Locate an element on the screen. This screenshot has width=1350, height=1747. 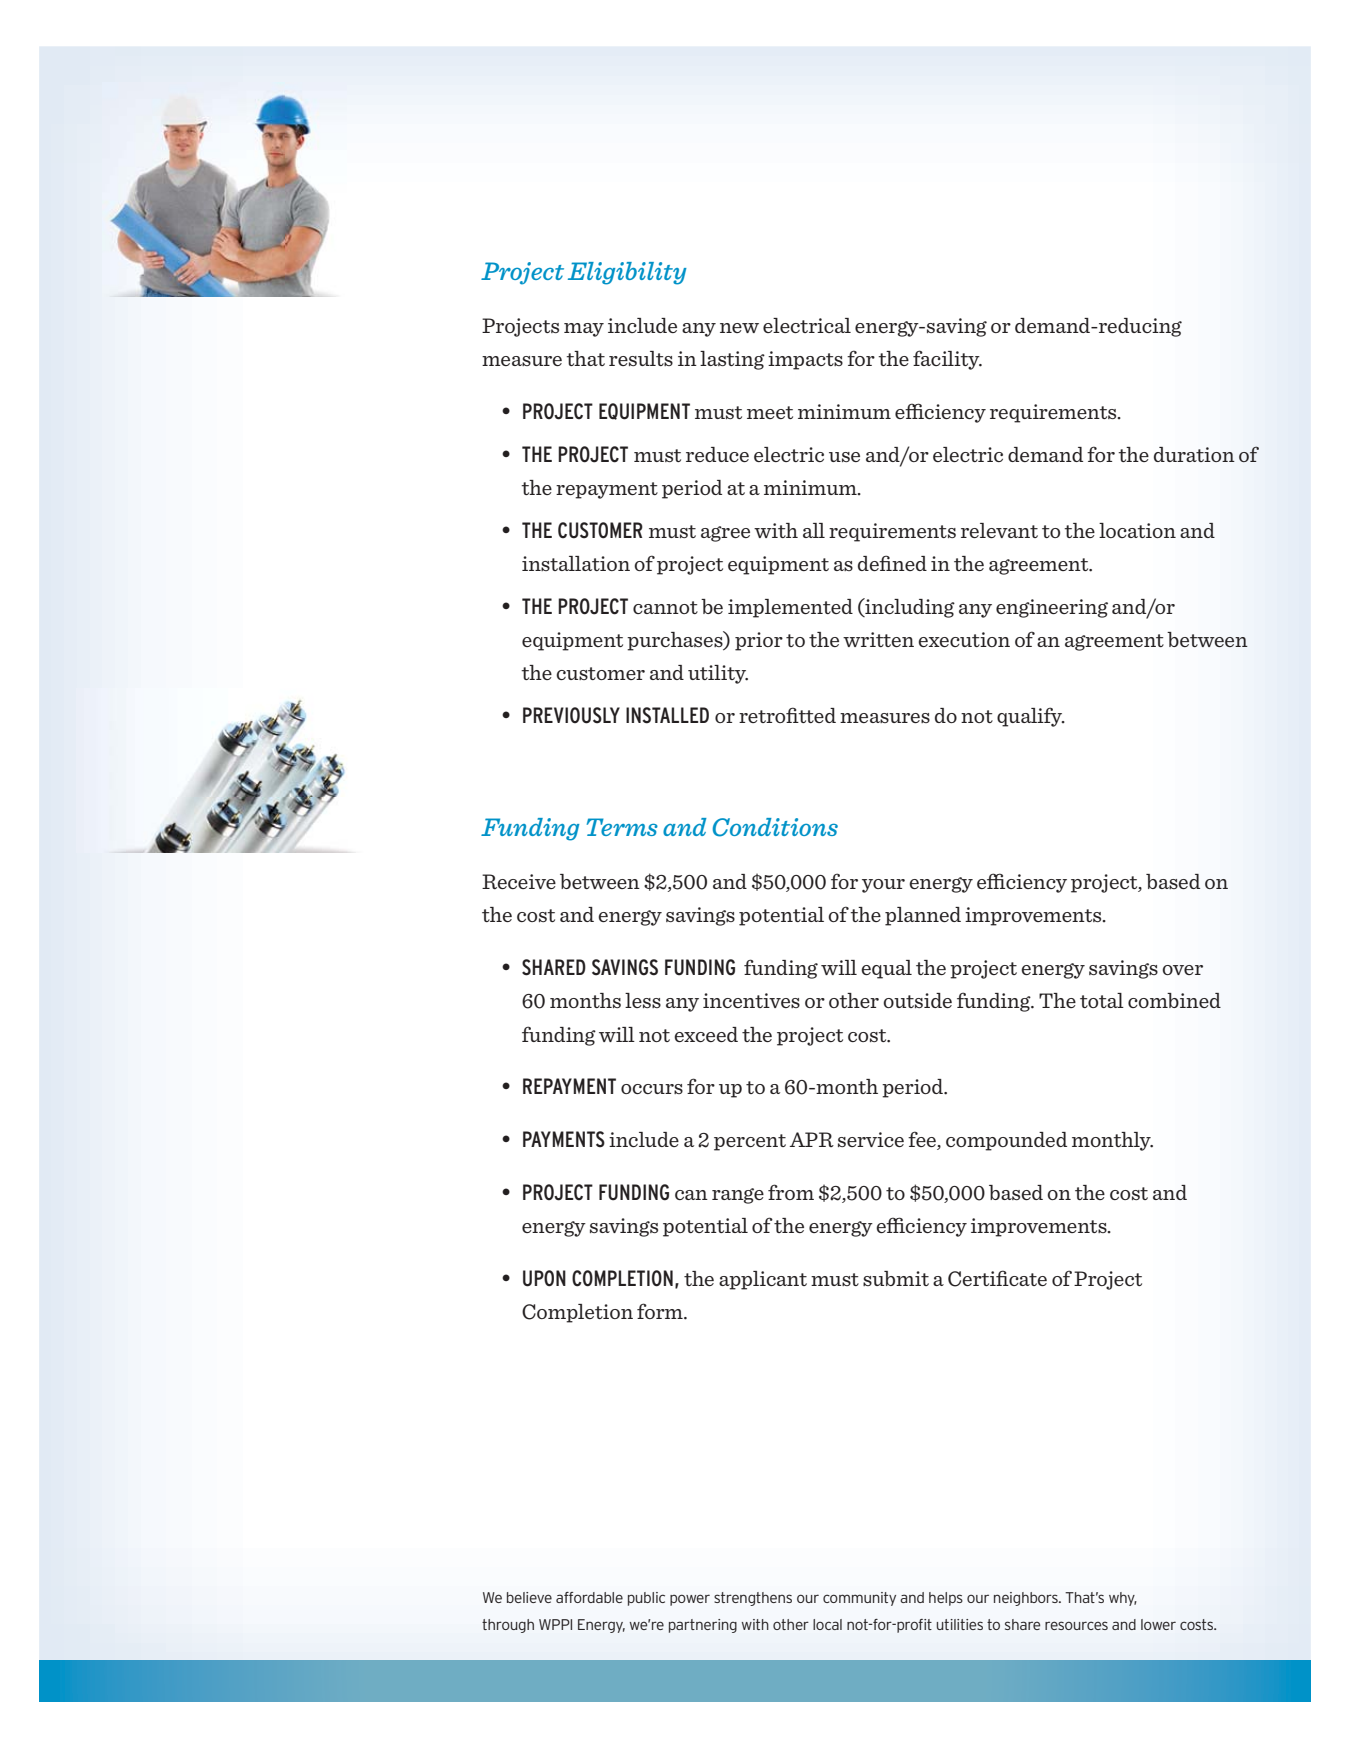
duration is located at coordinates (1194, 454).
